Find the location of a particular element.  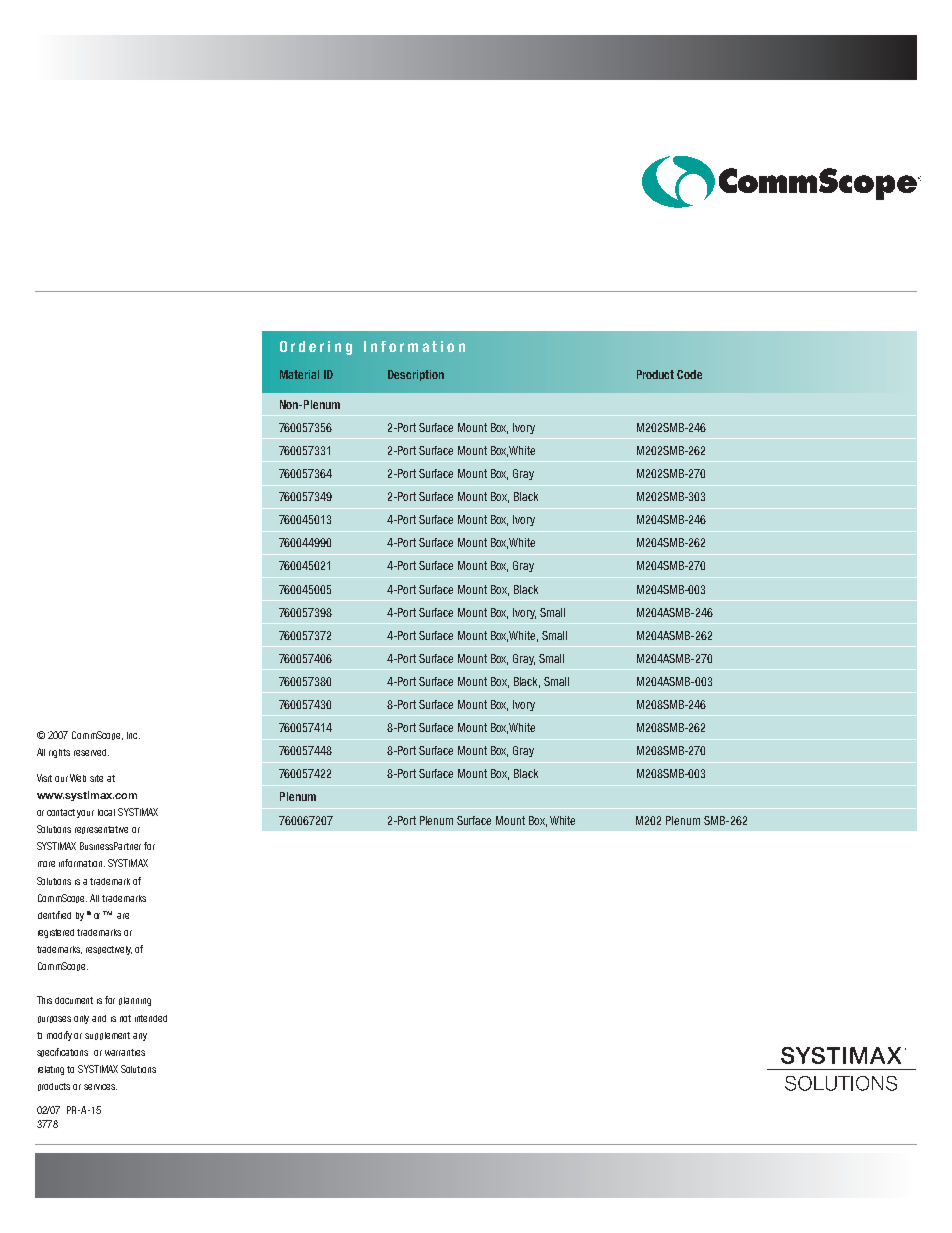

Material is located at coordinates (299, 374).
